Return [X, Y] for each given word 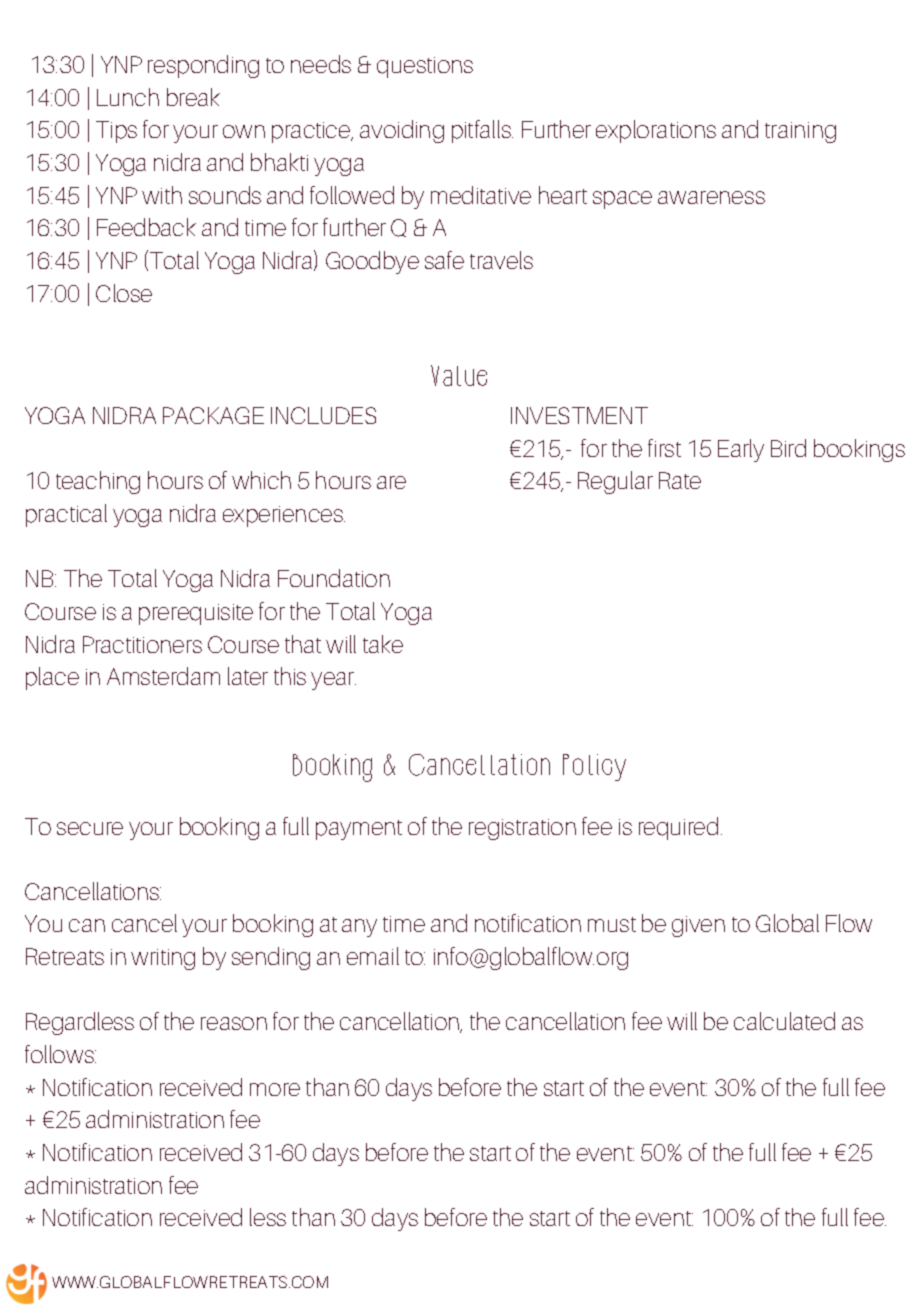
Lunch [128, 97]
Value [459, 375]
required [678, 828]
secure [90, 828]
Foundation [334, 578]
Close [124, 293]
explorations [656, 131]
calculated [784, 1021]
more [275, 1089]
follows [60, 1054]
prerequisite [196, 614]
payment [359, 830]
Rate [680, 480]
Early [741, 450]
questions [425, 67]
